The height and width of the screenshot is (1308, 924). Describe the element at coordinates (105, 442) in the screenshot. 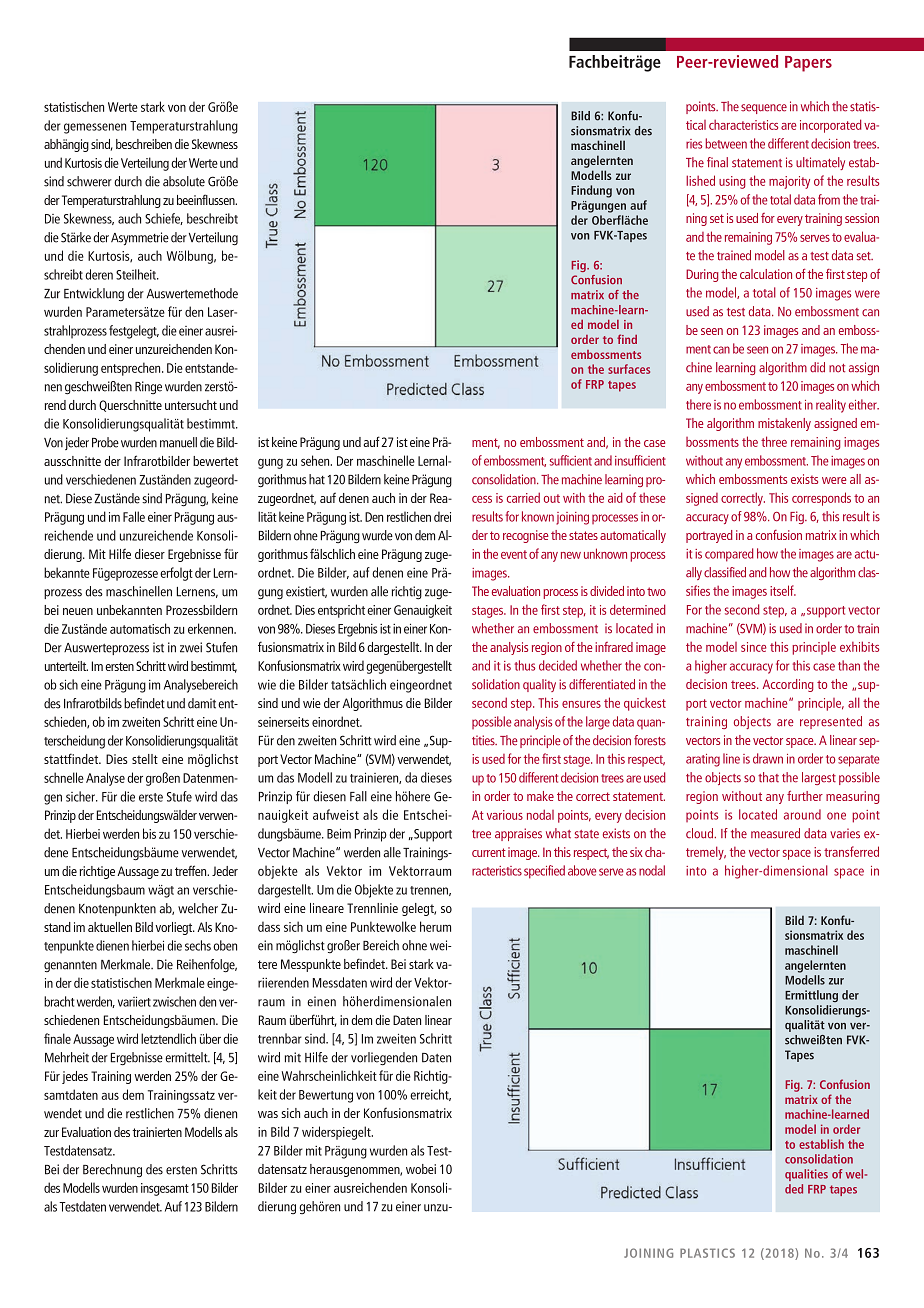

I see `Probe` at that location.
